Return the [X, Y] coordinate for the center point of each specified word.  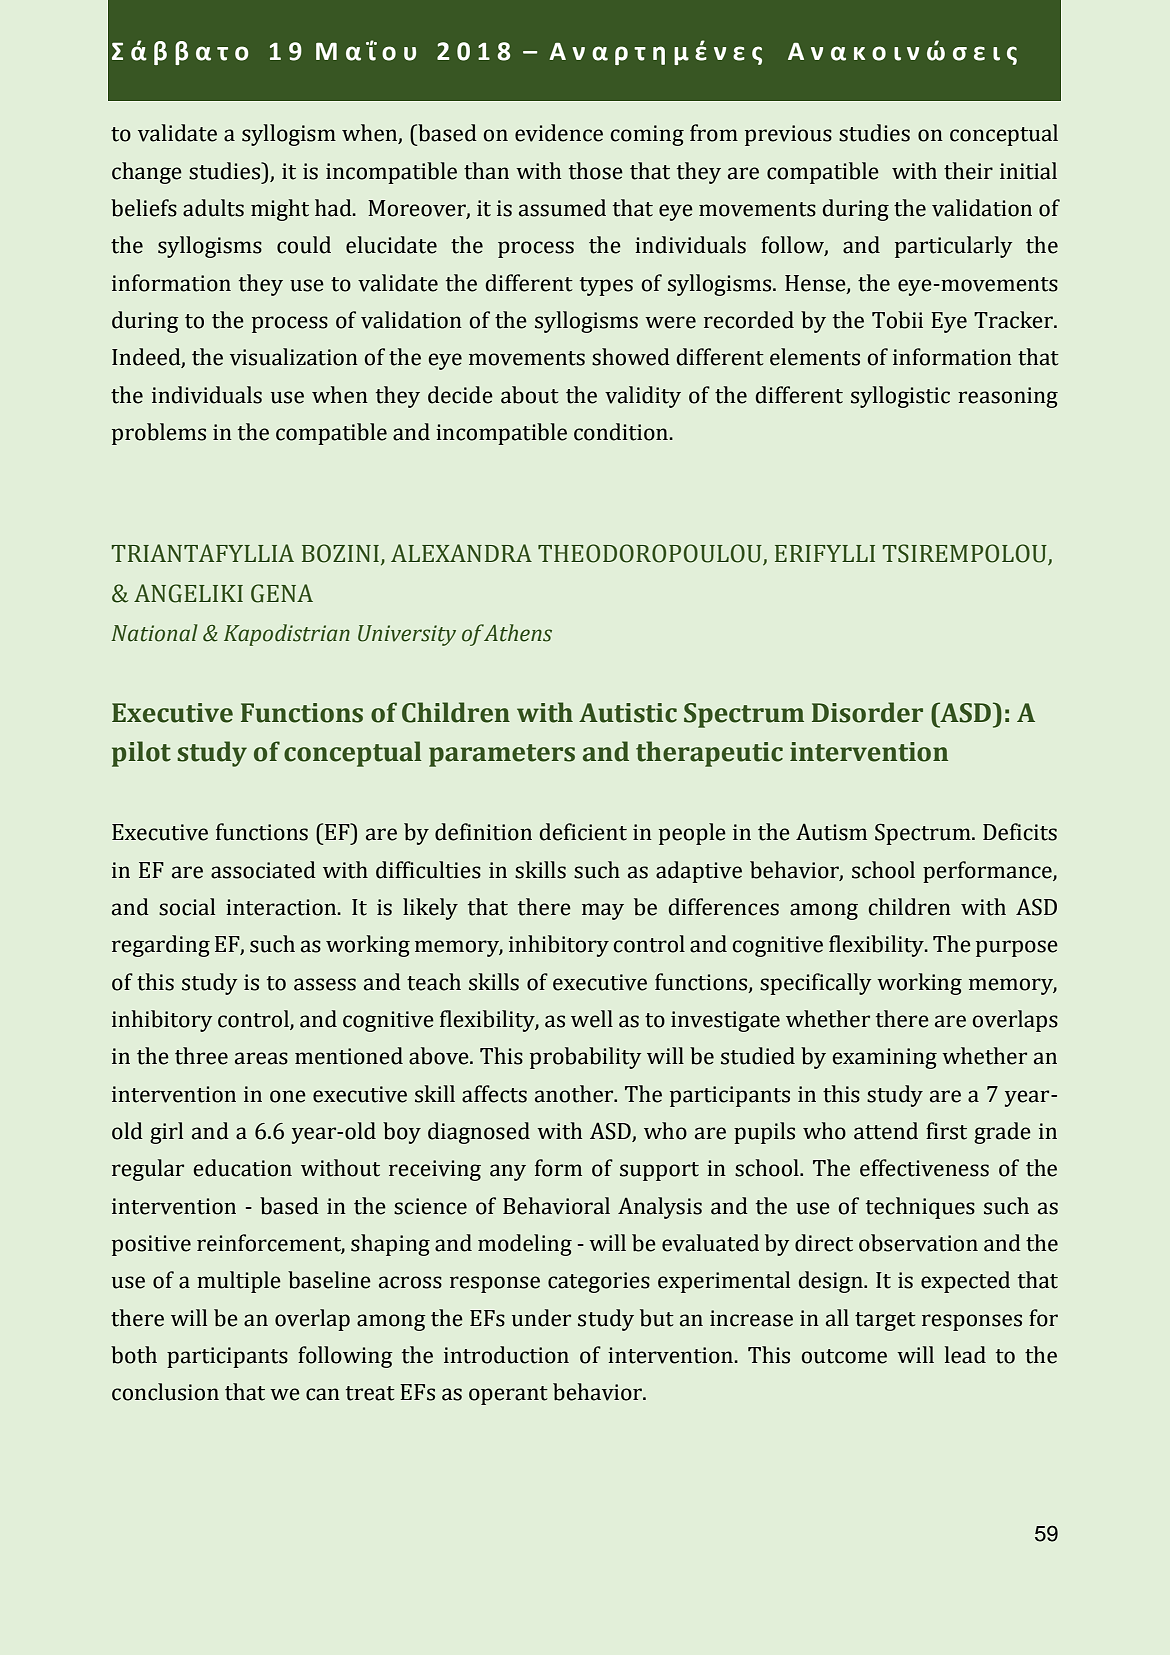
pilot [141, 754]
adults [213, 208]
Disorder [867, 712]
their [968, 171]
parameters [502, 755]
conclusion [165, 1392]
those [596, 171]
